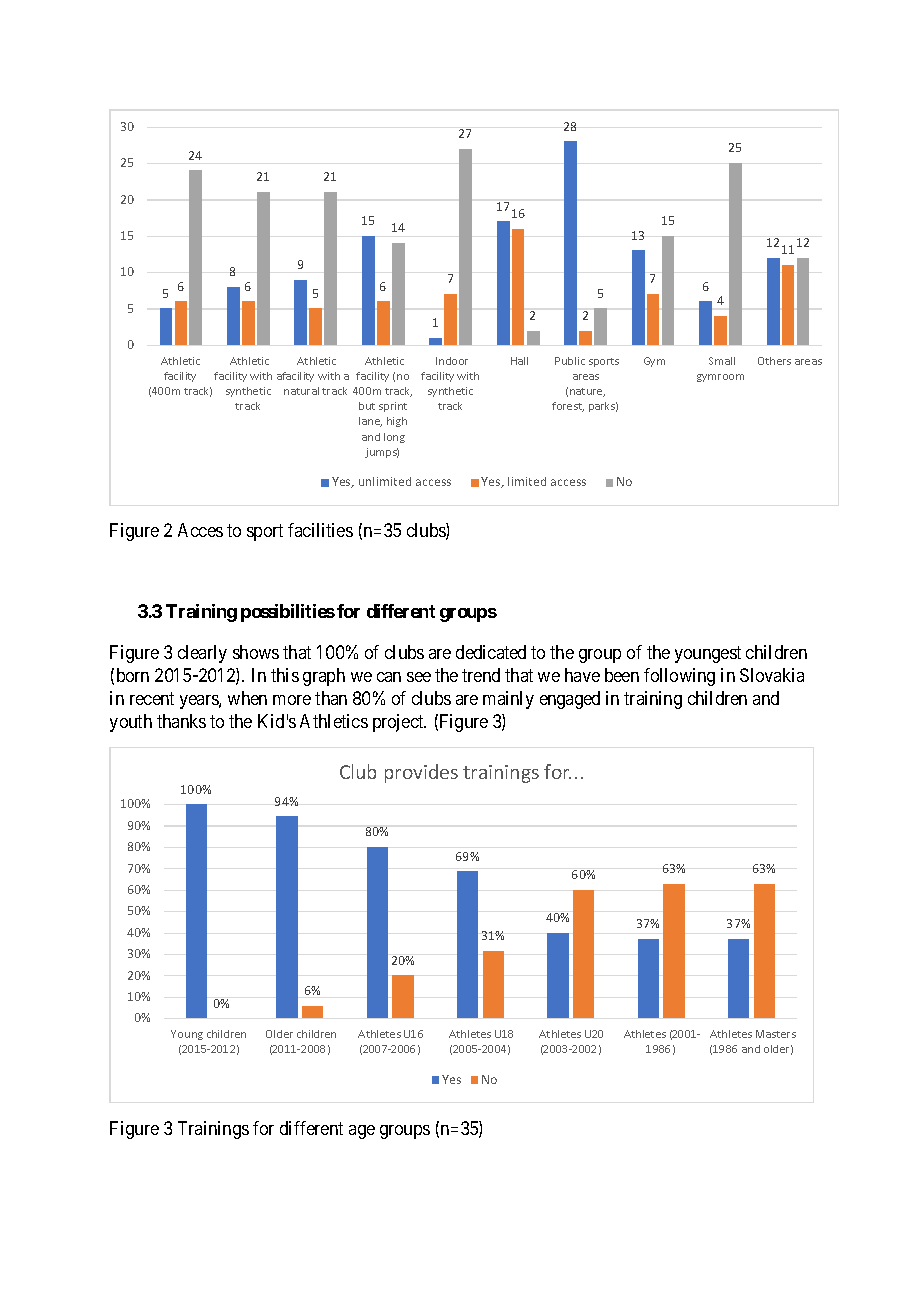 The width and height of the document is (924, 1307). I want to click on Masters, so click(776, 1034).
